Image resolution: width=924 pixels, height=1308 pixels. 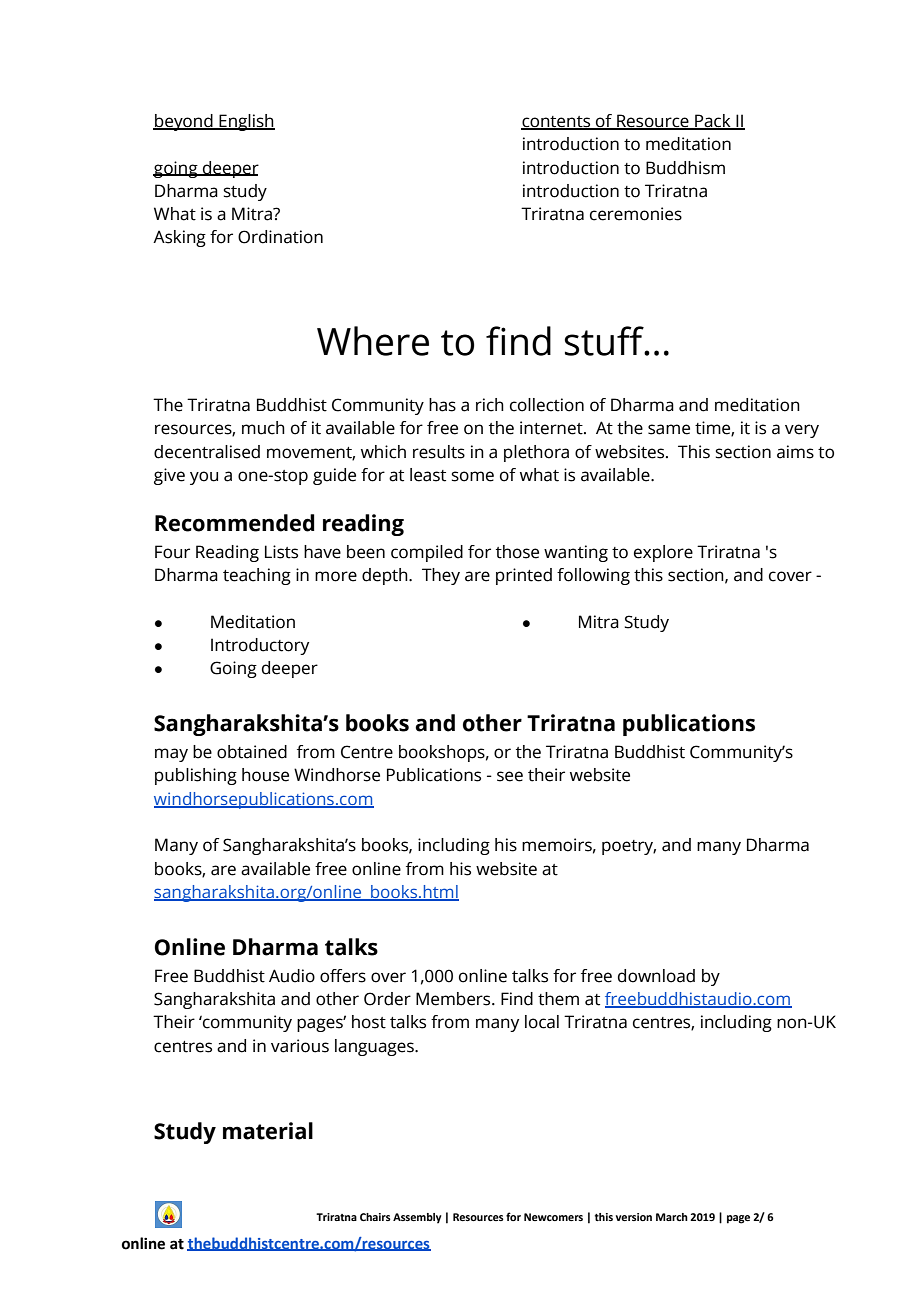 I want to click on material, so click(x=268, y=1131).
